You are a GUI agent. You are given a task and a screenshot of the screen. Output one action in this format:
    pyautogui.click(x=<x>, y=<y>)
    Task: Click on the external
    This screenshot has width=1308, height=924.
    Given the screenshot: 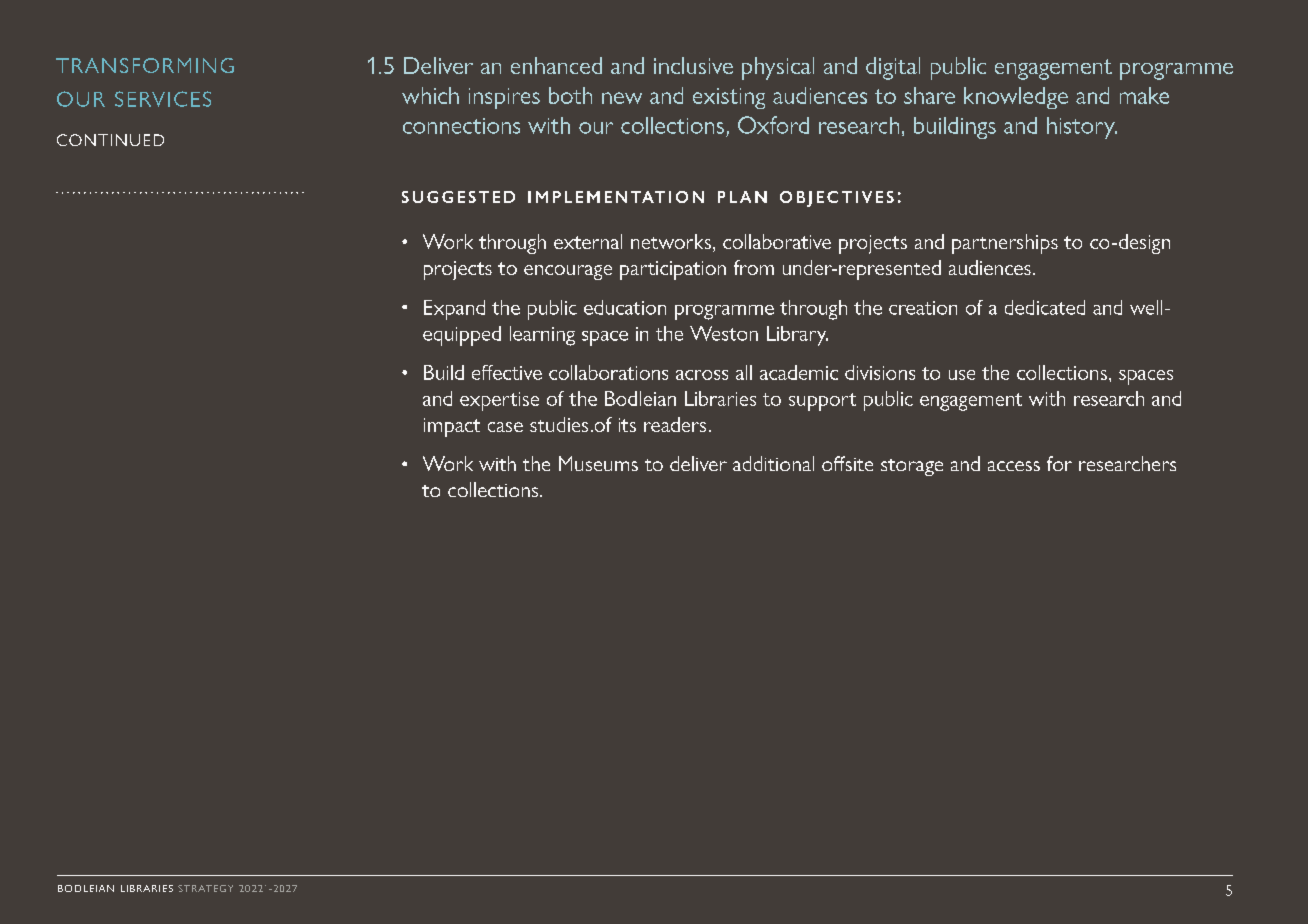 What is the action you would take?
    pyautogui.click(x=588, y=241)
